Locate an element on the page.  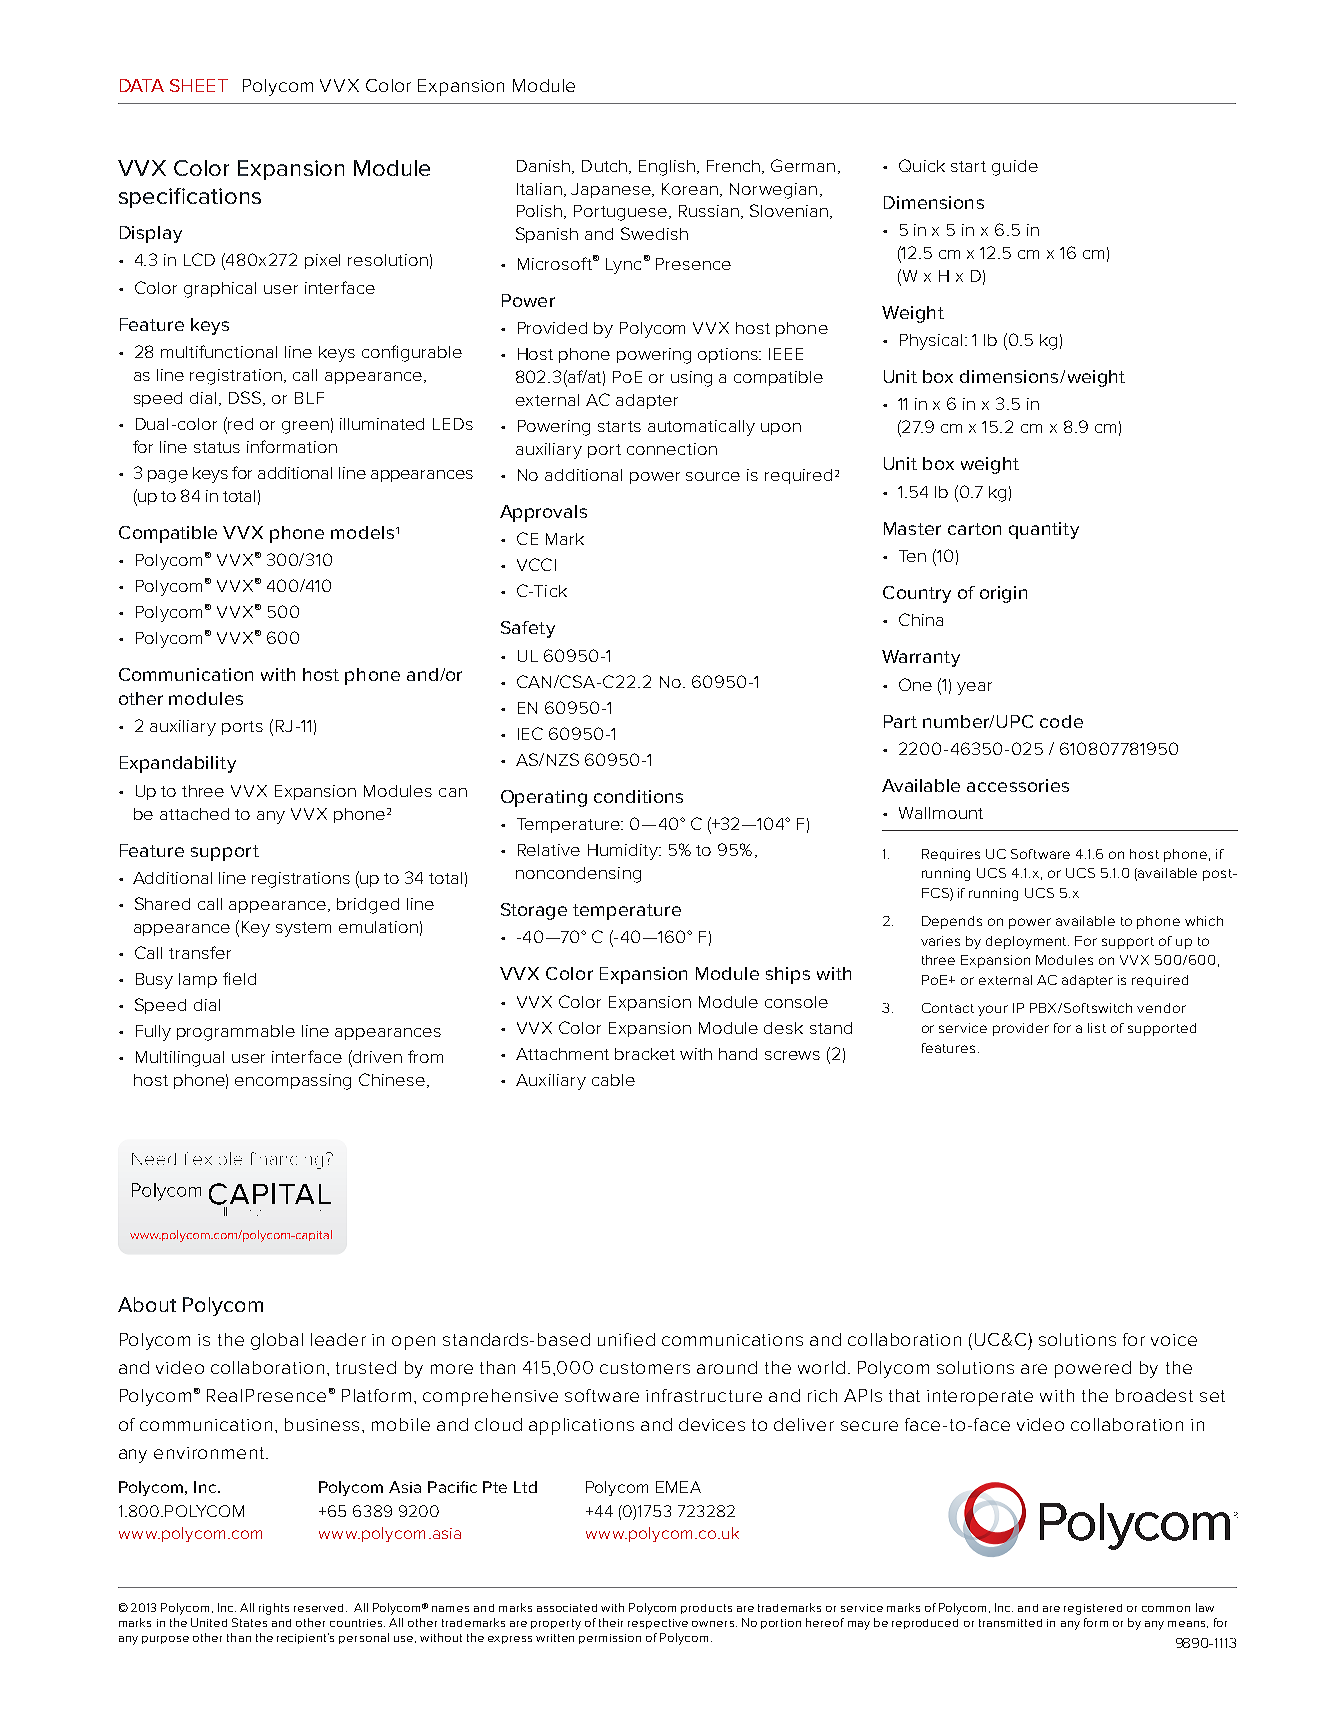
rights is located at coordinates (274, 1609).
